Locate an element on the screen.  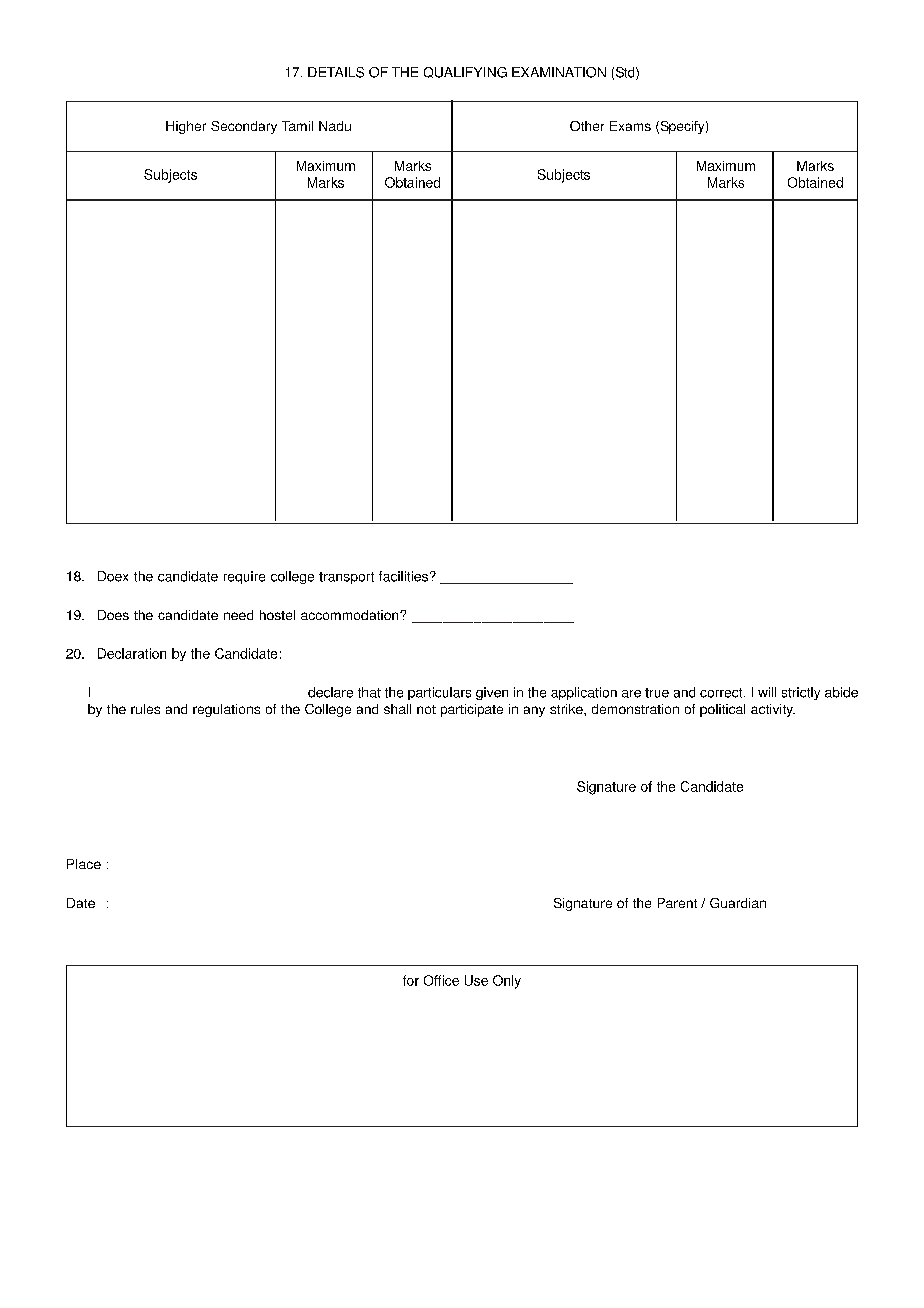
EXAMINATION is located at coordinates (559, 72).
